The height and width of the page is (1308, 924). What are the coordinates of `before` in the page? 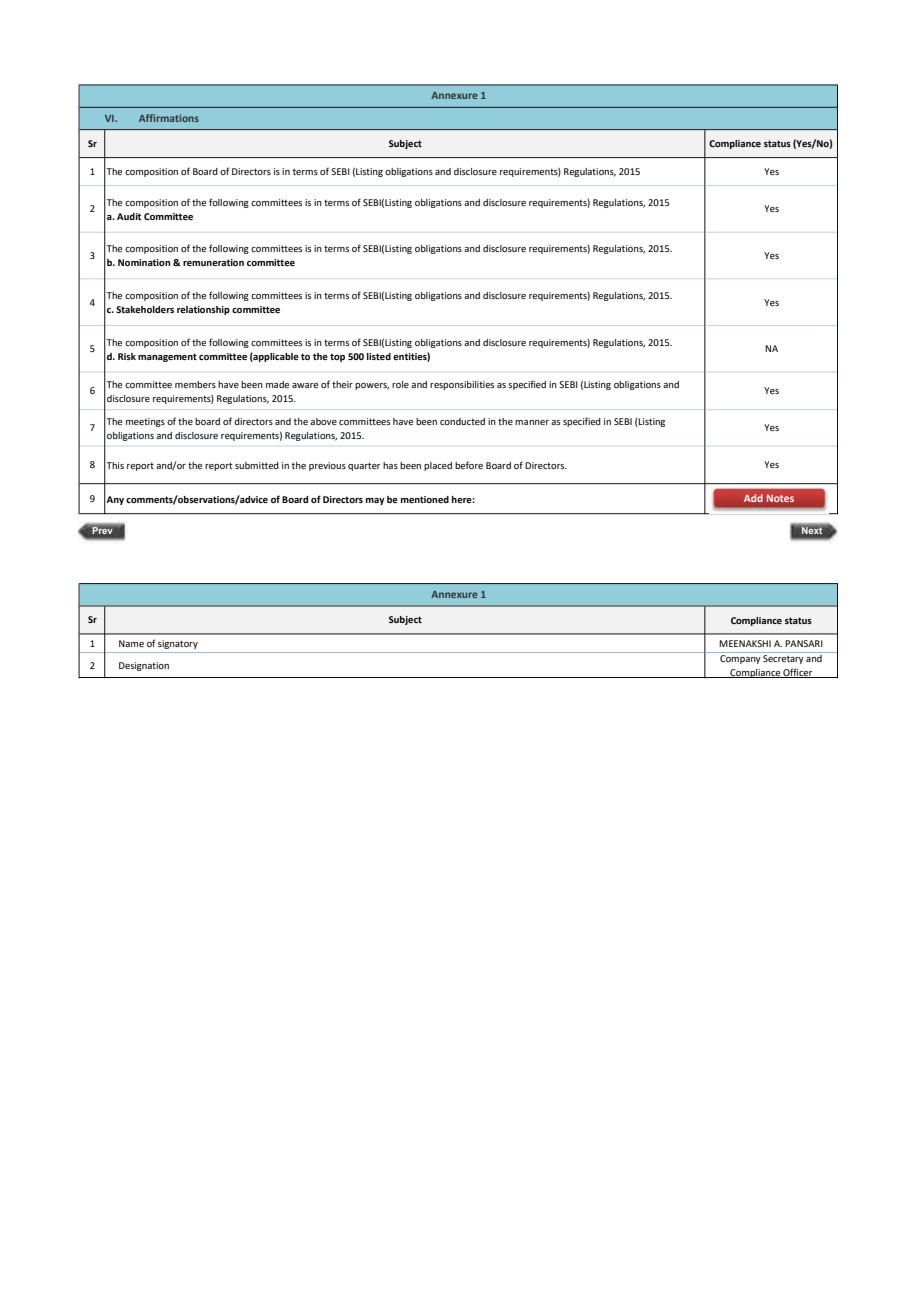 It's located at (469, 465).
